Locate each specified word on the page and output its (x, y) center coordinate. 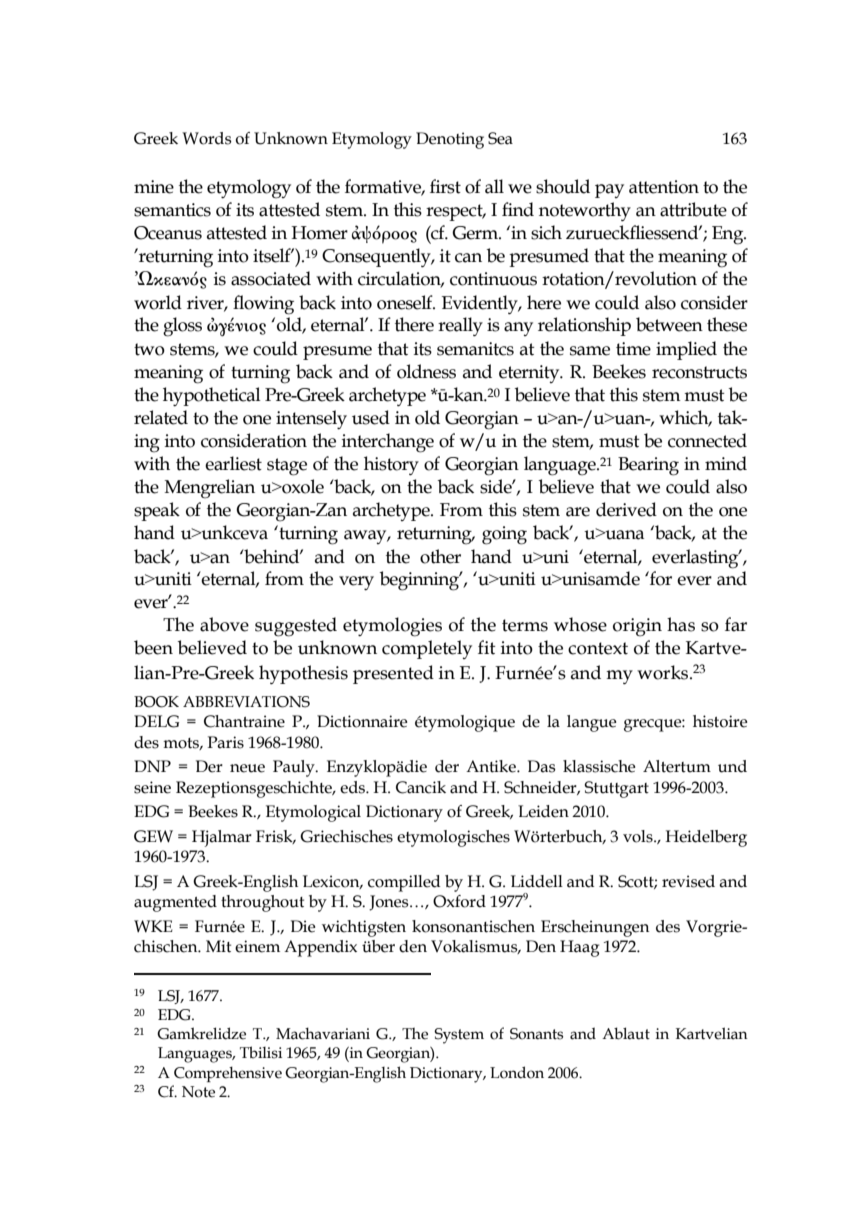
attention (664, 187)
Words (207, 138)
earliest (233, 463)
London (517, 1072)
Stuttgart (616, 789)
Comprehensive (228, 1074)
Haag (579, 948)
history (391, 465)
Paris (225, 742)
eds (353, 787)
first (445, 186)
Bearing (648, 466)
